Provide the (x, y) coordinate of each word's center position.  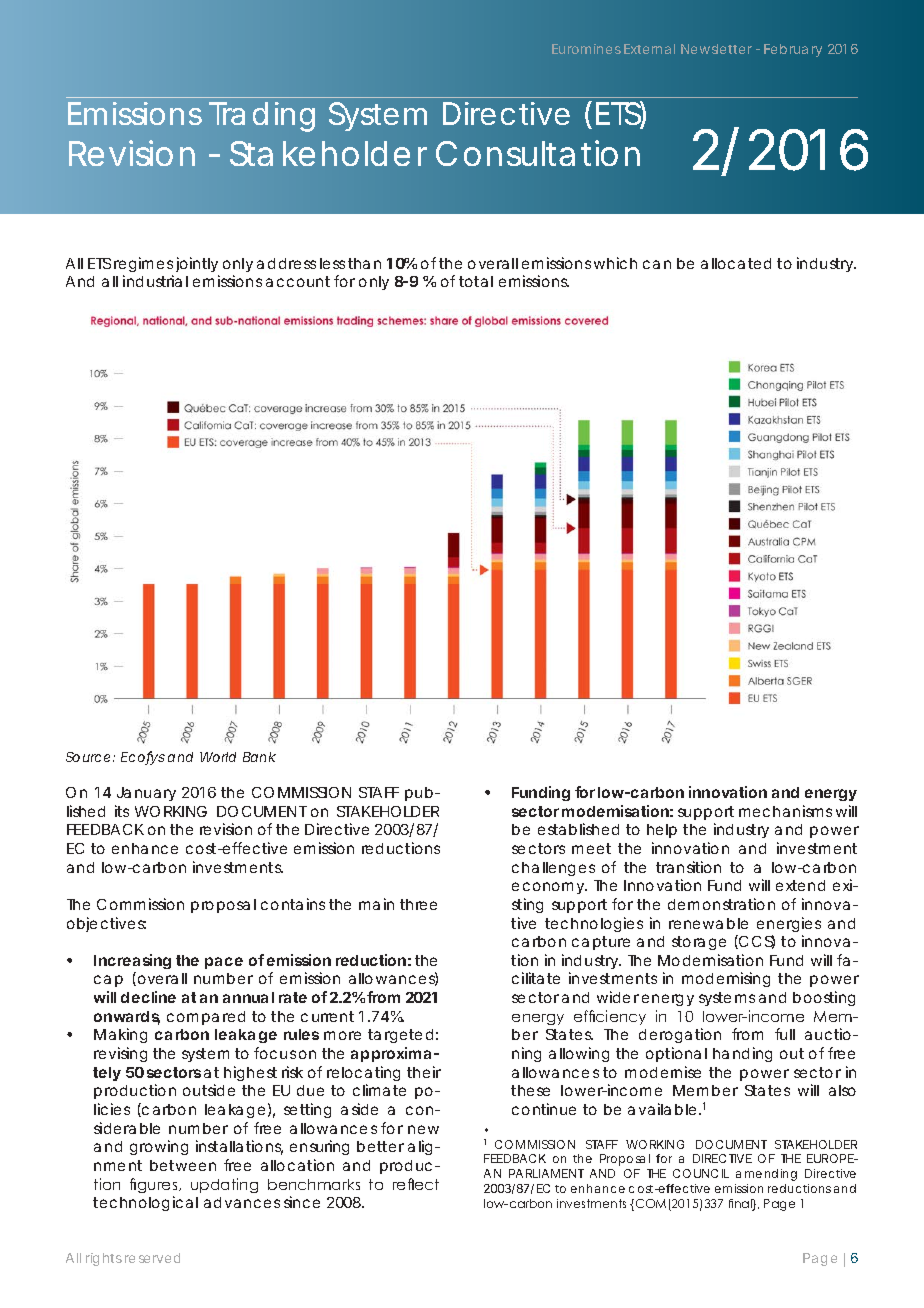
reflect (416, 1184)
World (218, 757)
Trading (262, 117)
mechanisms (785, 811)
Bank (259, 757)
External (649, 49)
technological (145, 1203)
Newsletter (716, 49)
